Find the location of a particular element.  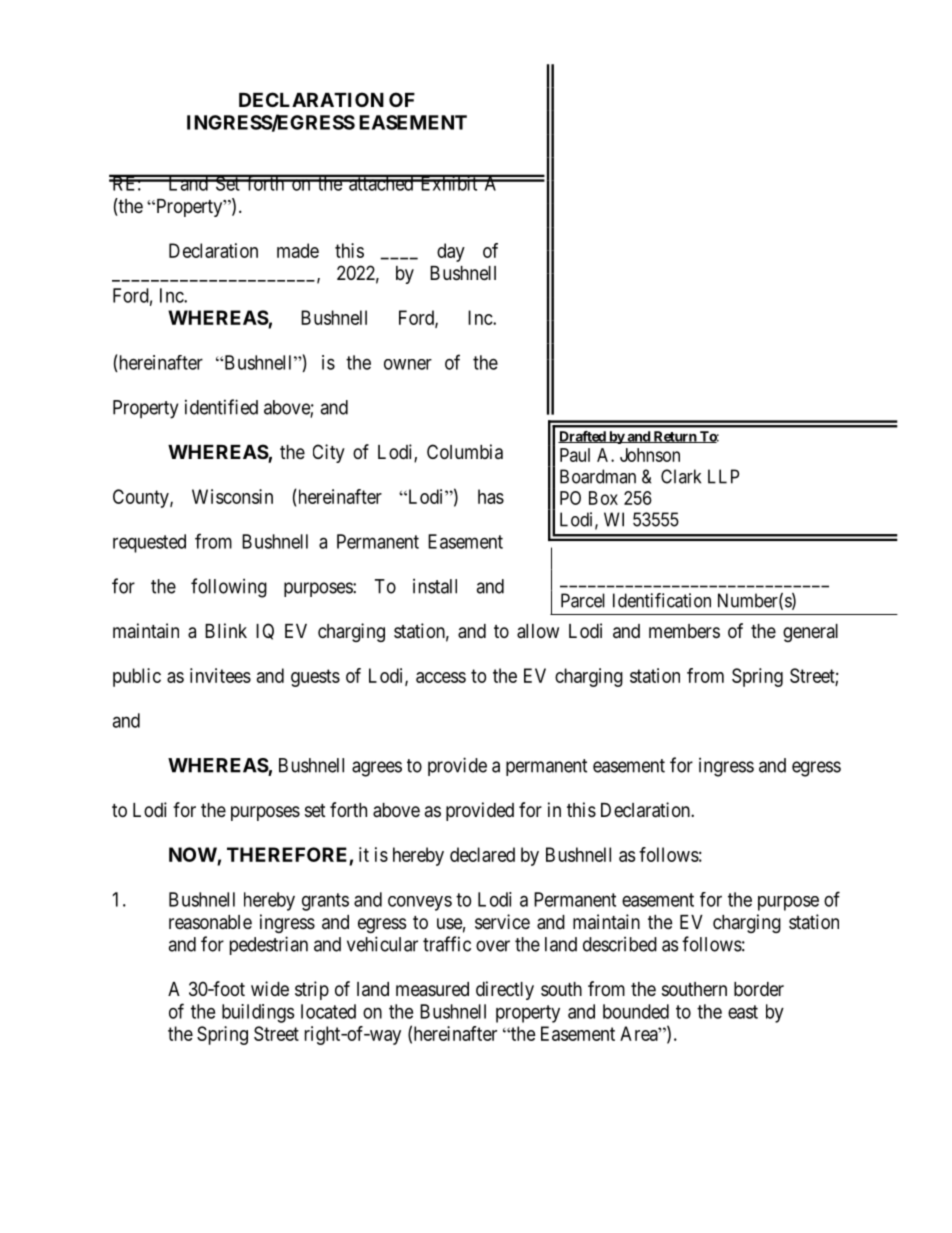

described is located at coordinates (620, 944).
